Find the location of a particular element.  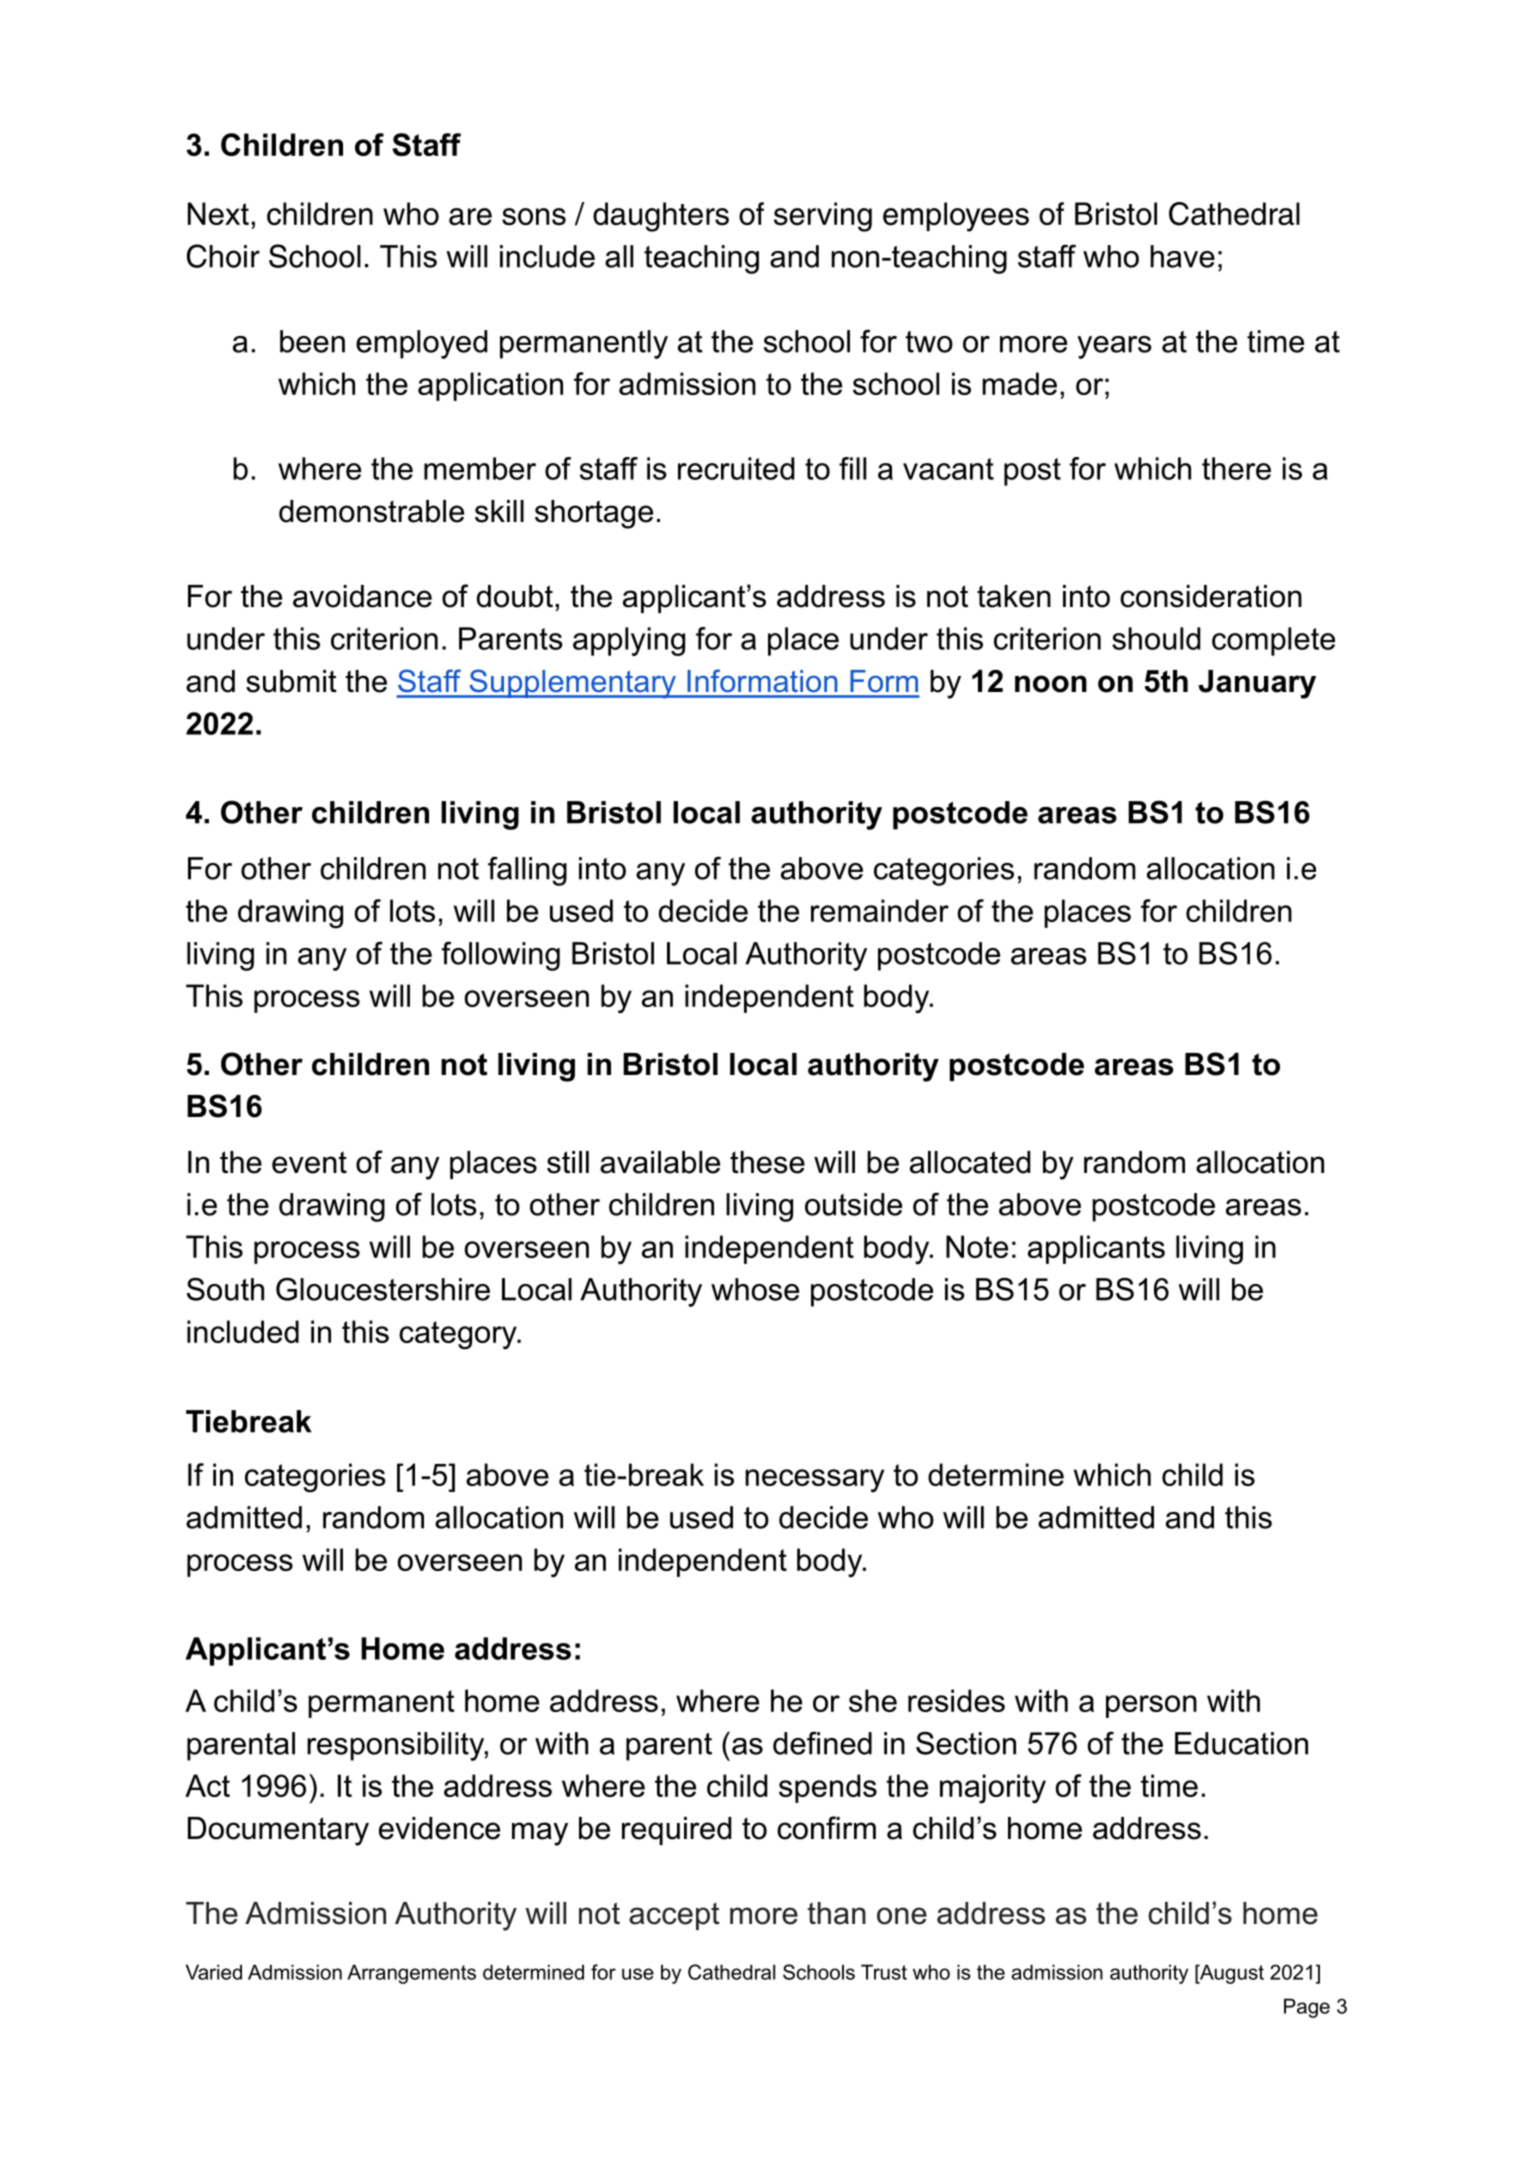

necessary is located at coordinates (814, 1481).
